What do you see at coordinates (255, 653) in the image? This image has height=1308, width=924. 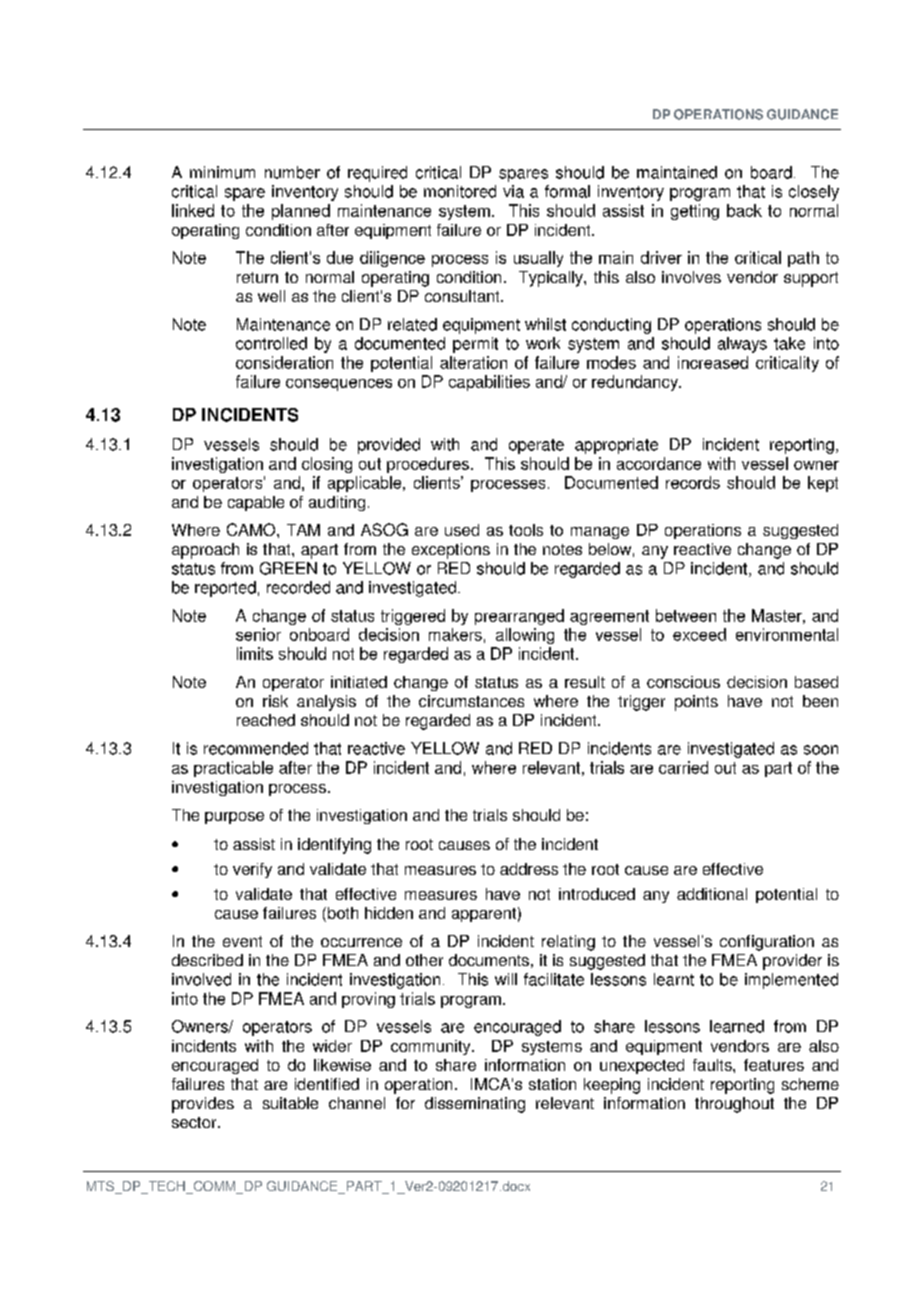 I see `limits` at bounding box center [255, 653].
